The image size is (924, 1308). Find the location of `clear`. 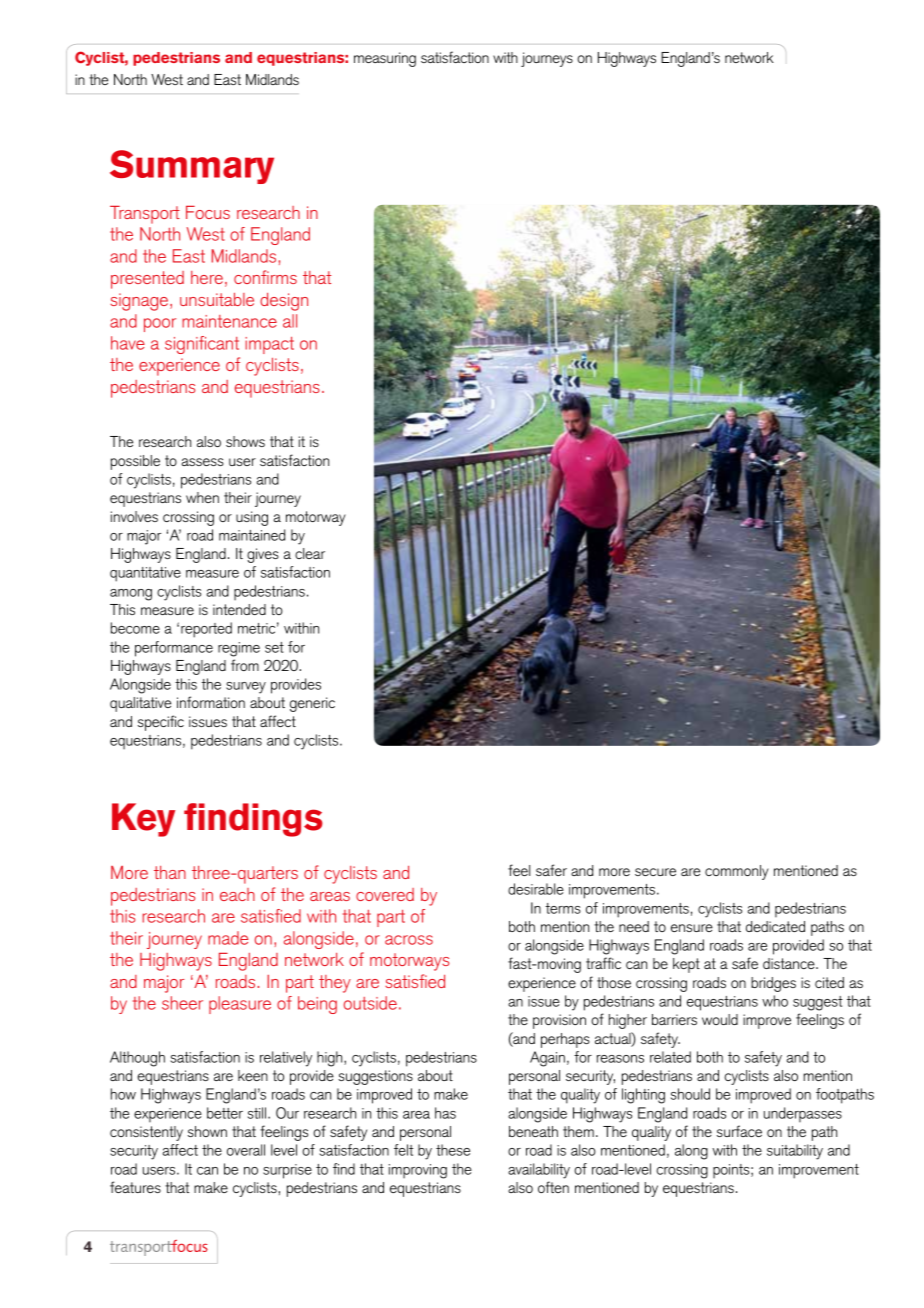

clear is located at coordinates (310, 553).
